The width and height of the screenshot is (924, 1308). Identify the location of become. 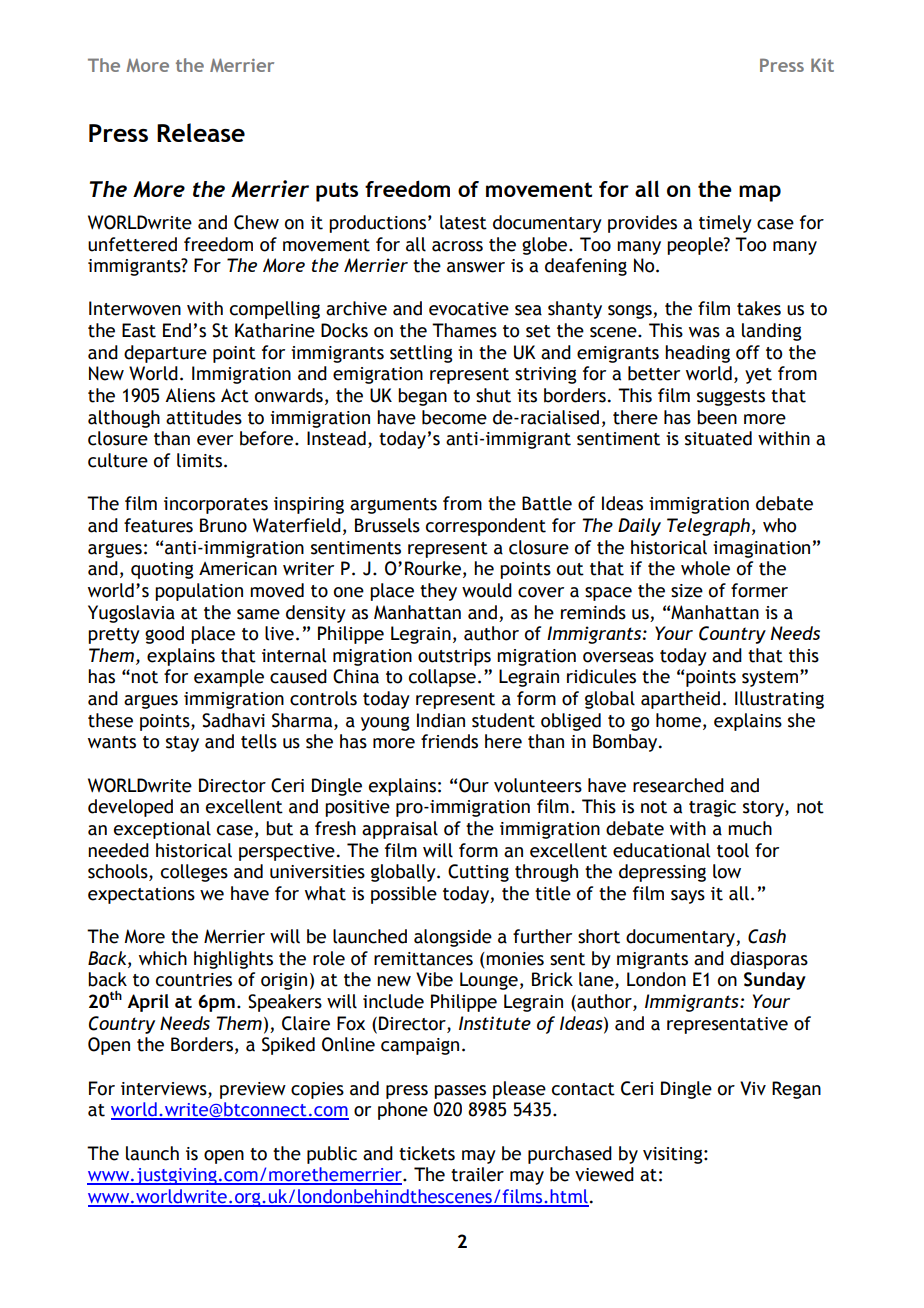
(454, 417).
